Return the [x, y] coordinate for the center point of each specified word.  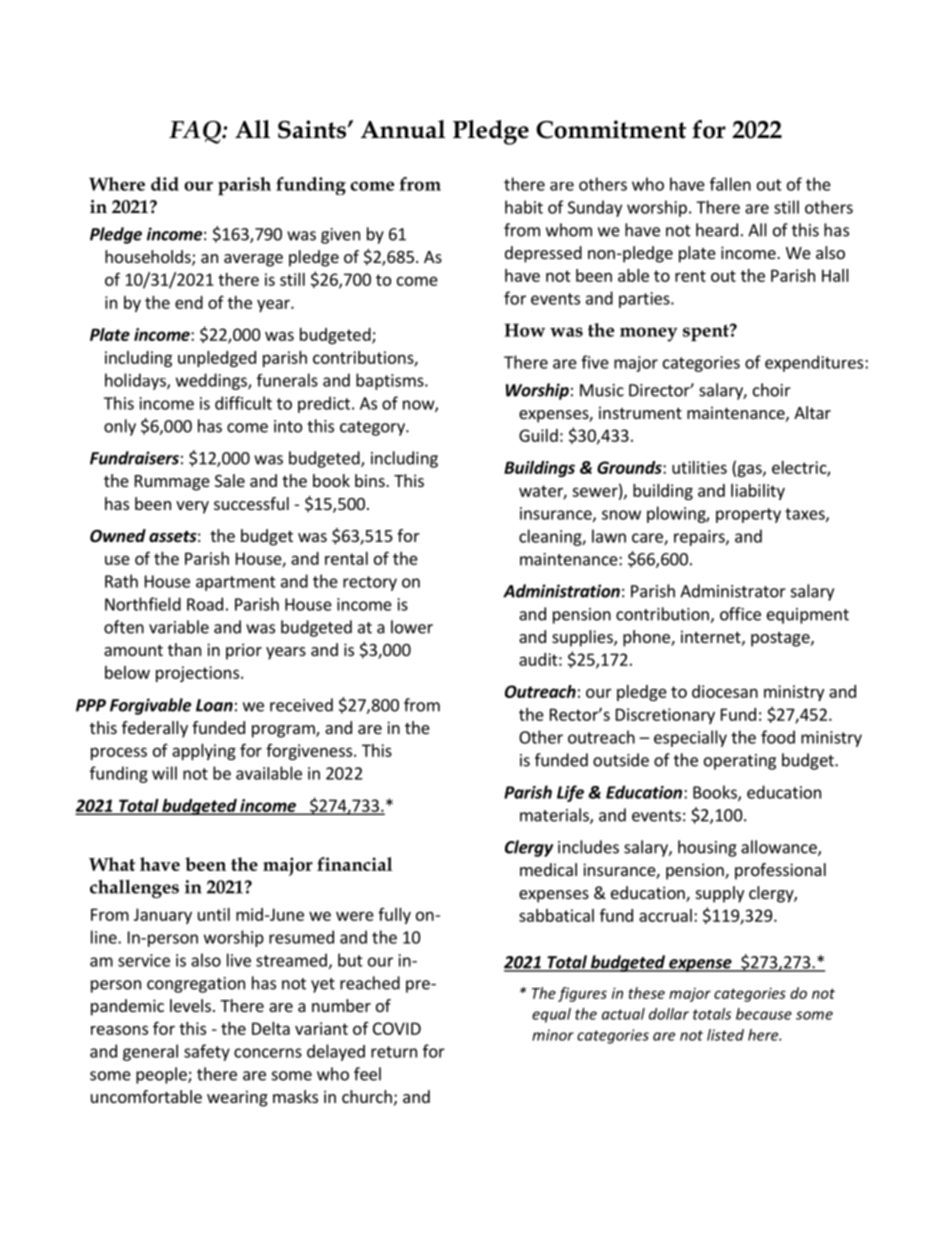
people [162, 1075]
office [740, 614]
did [165, 184]
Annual [403, 129]
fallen [730, 184]
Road [205, 604]
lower [412, 627]
